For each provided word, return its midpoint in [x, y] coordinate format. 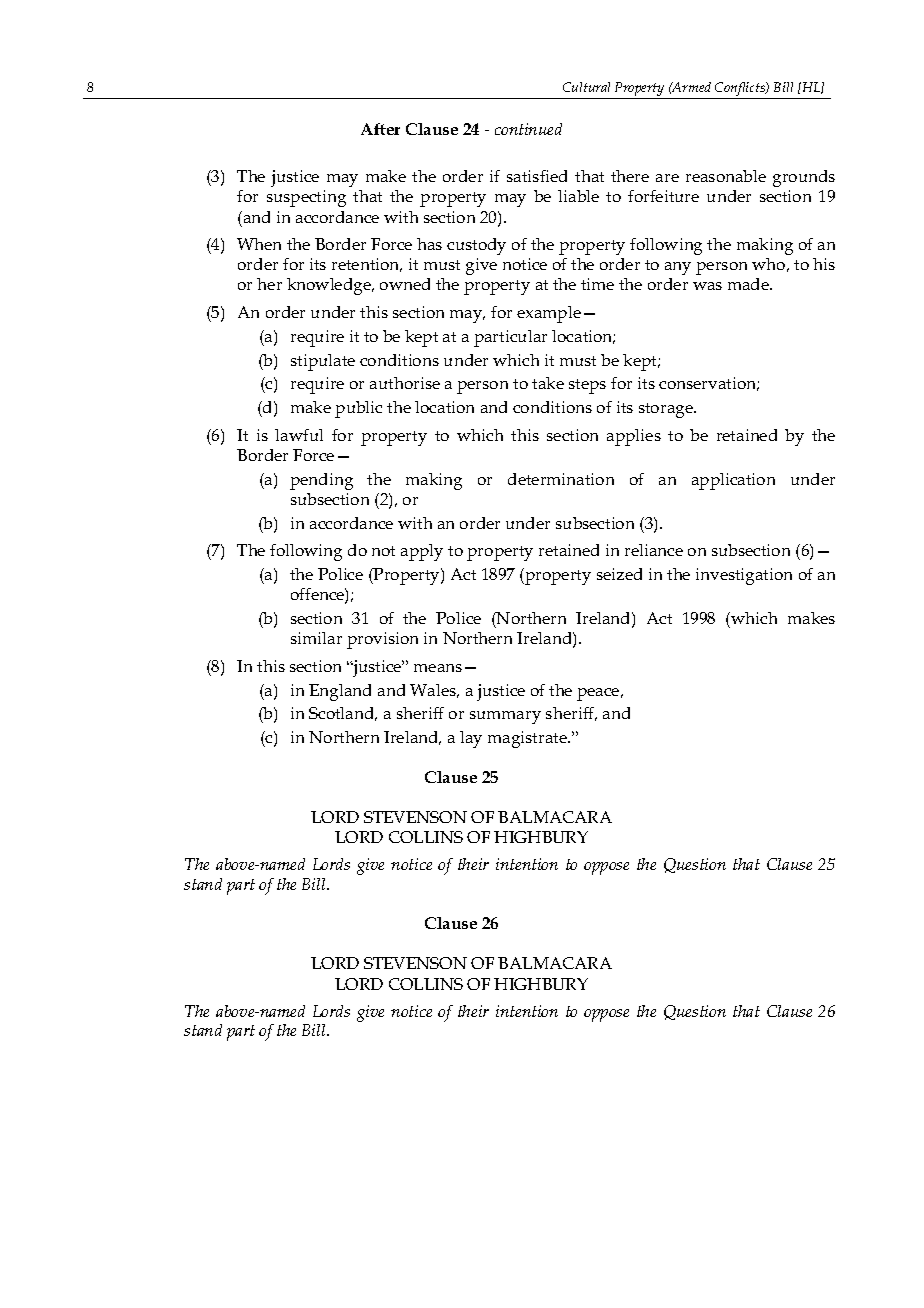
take [548, 383]
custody [476, 246]
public [358, 409]
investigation [744, 576]
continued [528, 129]
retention [367, 265]
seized [619, 574]
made [750, 284]
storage [667, 410]
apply [422, 552]
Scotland [343, 714]
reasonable [726, 176]
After [380, 129]
